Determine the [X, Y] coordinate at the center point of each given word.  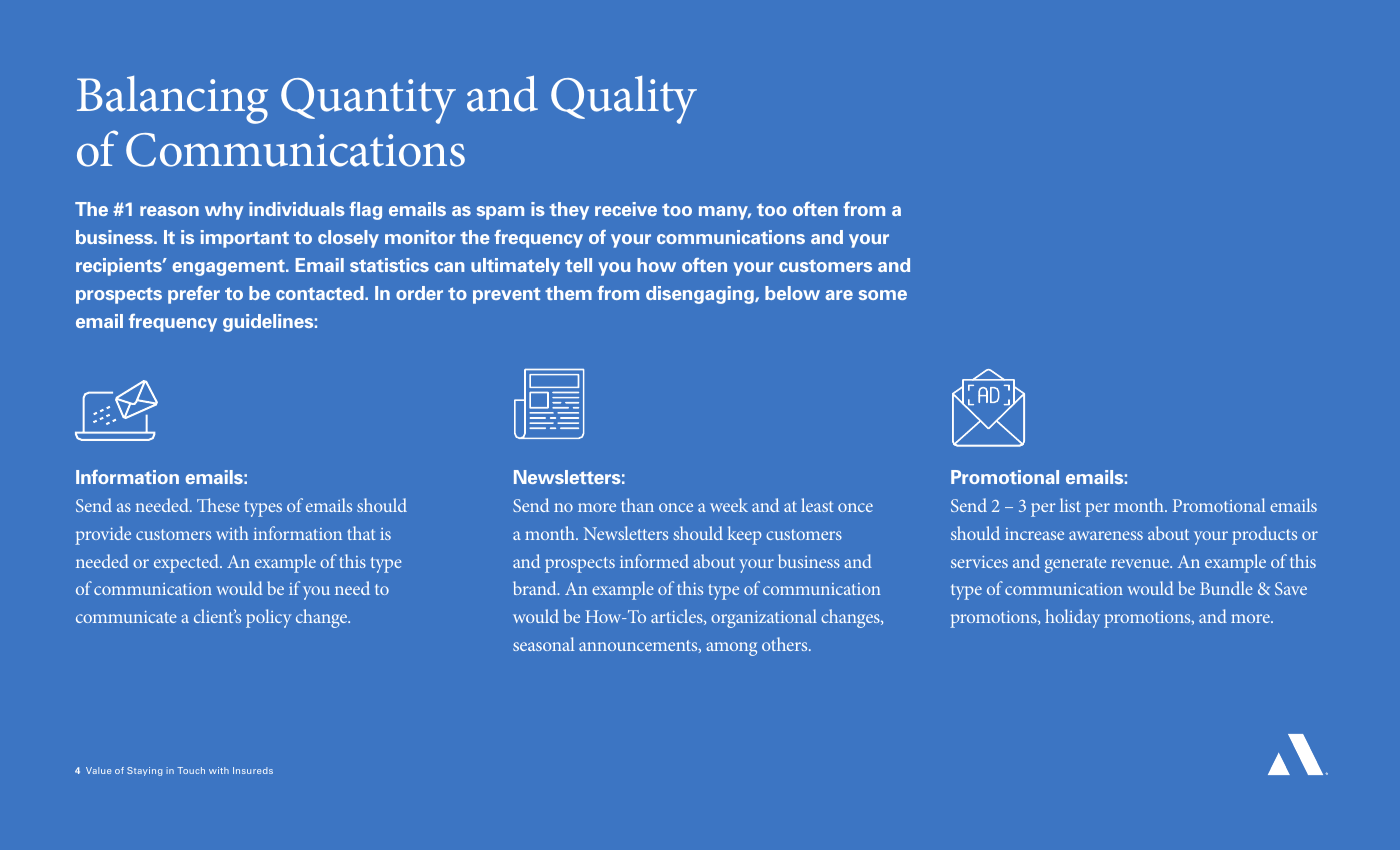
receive [626, 209]
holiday [1072, 618]
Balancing [172, 100]
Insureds [253, 770]
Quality [624, 100]
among [732, 649]
